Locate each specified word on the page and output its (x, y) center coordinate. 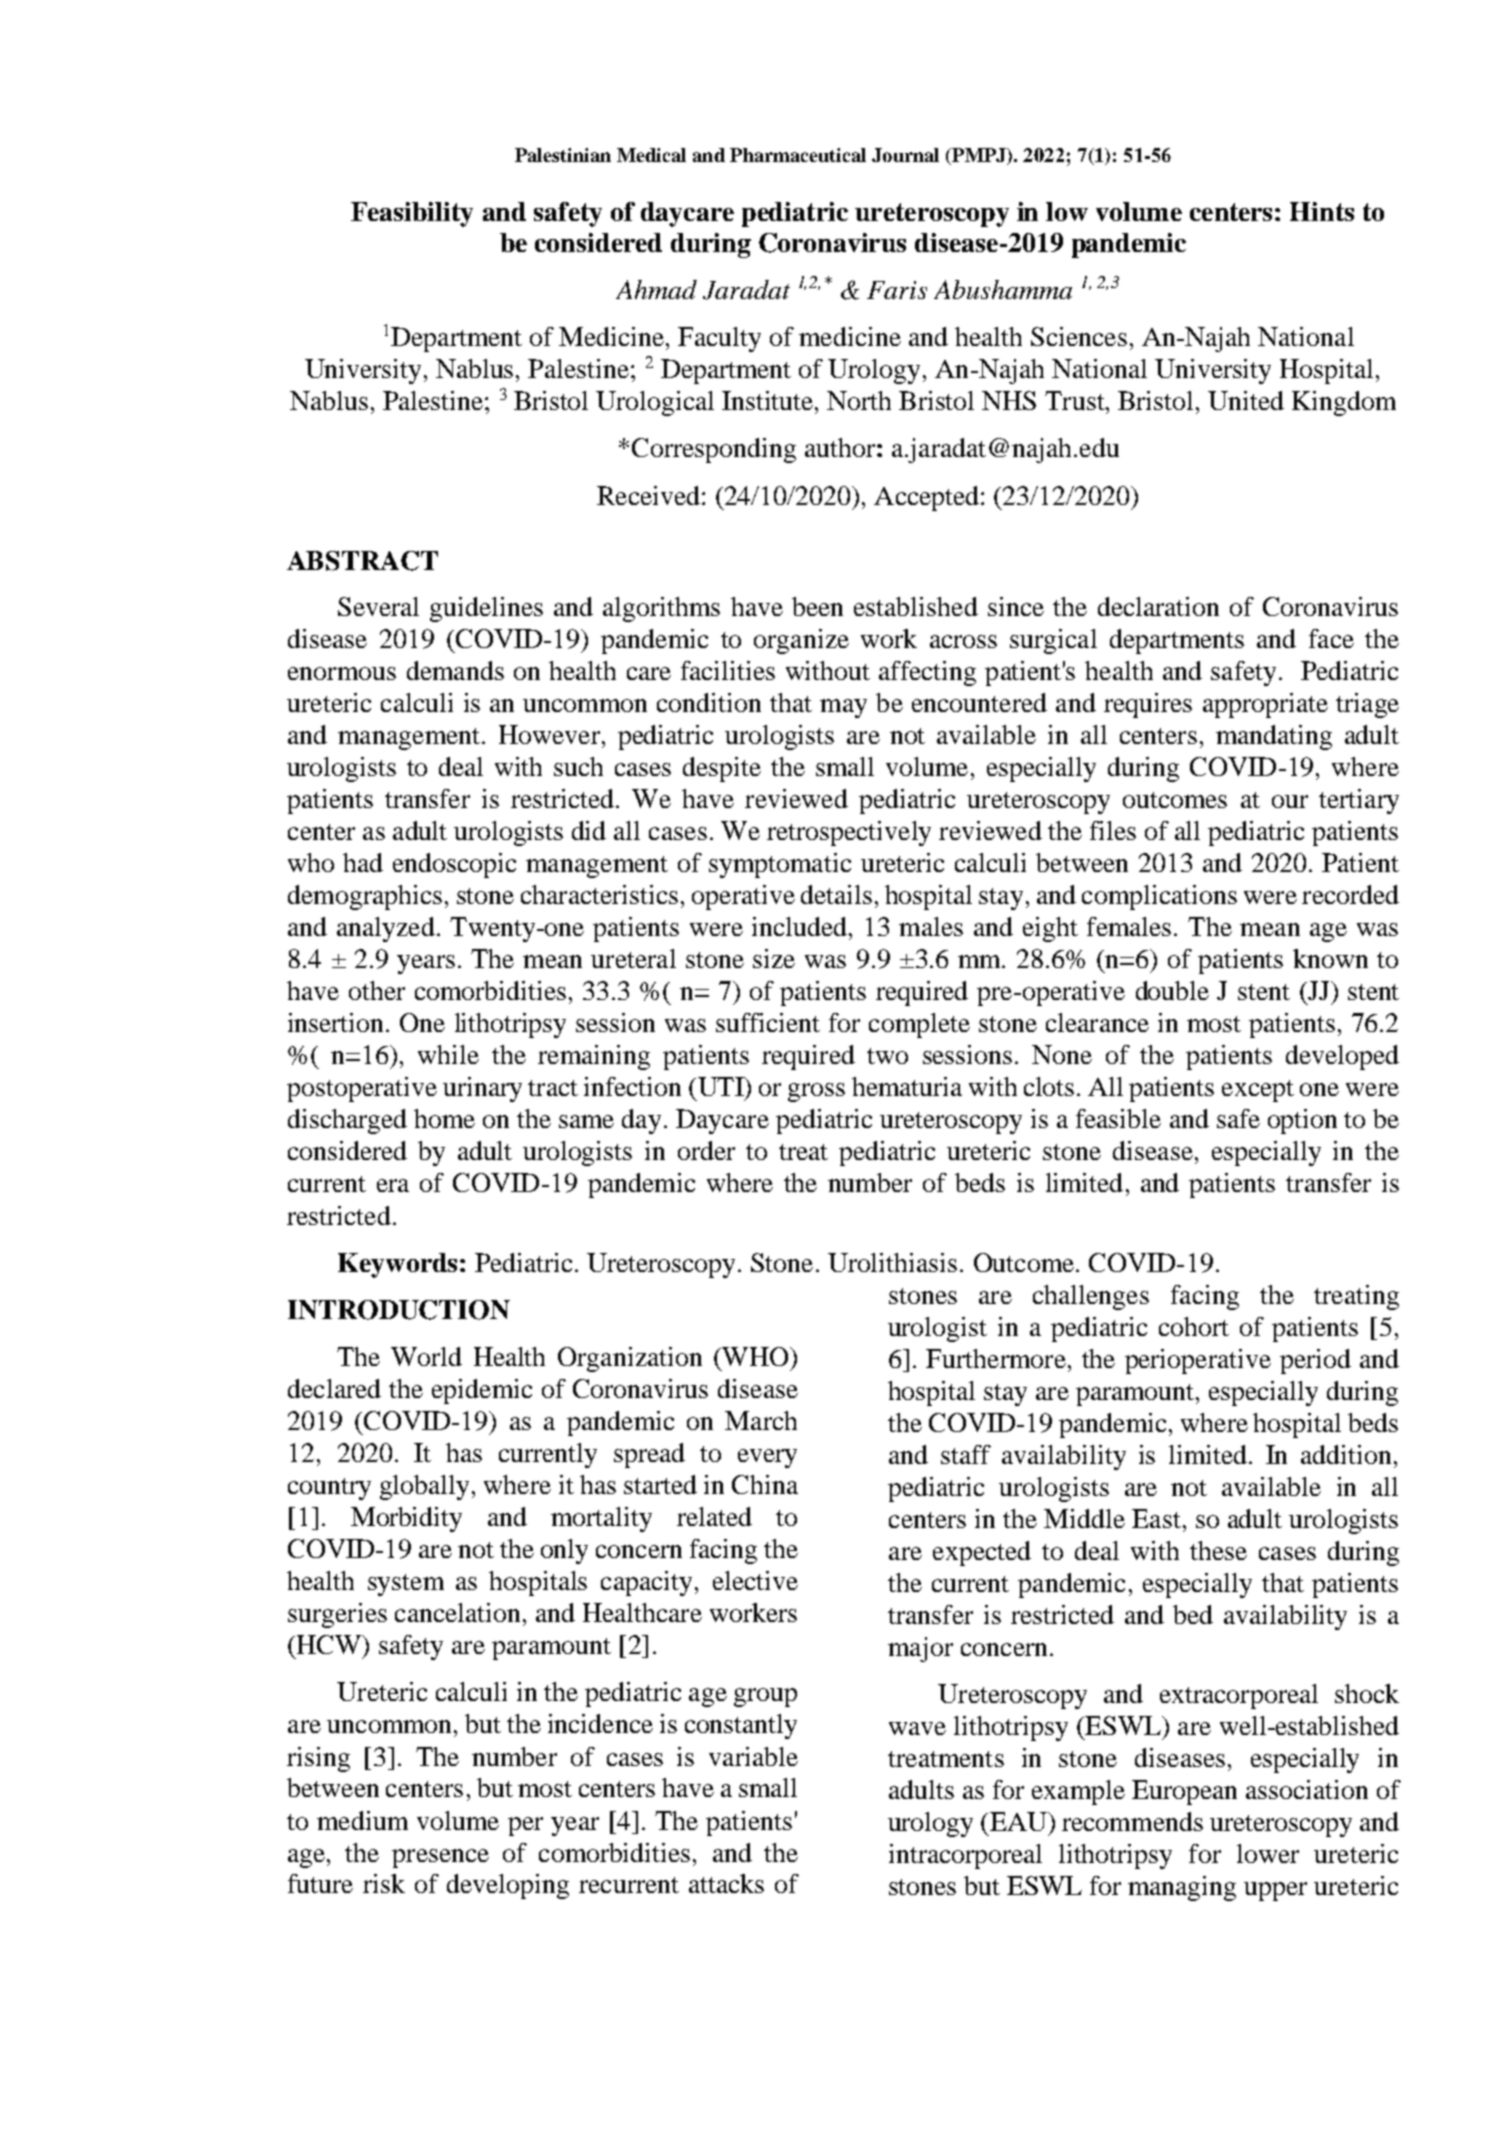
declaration (1158, 606)
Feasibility (412, 214)
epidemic (482, 1391)
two (887, 1056)
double (1172, 990)
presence (440, 1858)
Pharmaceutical (798, 155)
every (767, 1458)
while (448, 1054)
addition (1348, 1454)
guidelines (486, 609)
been (817, 606)
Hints (1322, 211)
